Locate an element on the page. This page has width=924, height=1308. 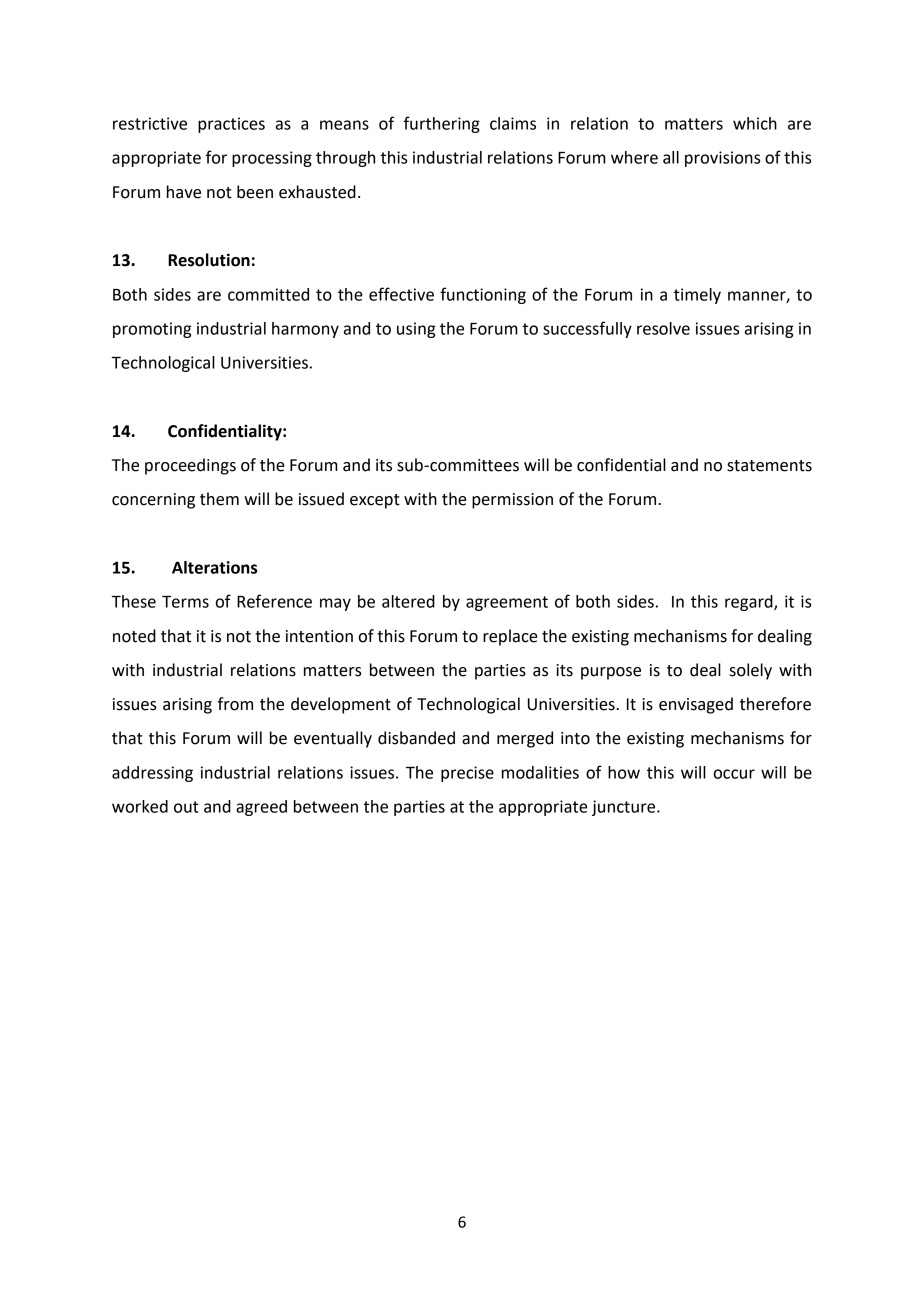
practices is located at coordinates (231, 125).
